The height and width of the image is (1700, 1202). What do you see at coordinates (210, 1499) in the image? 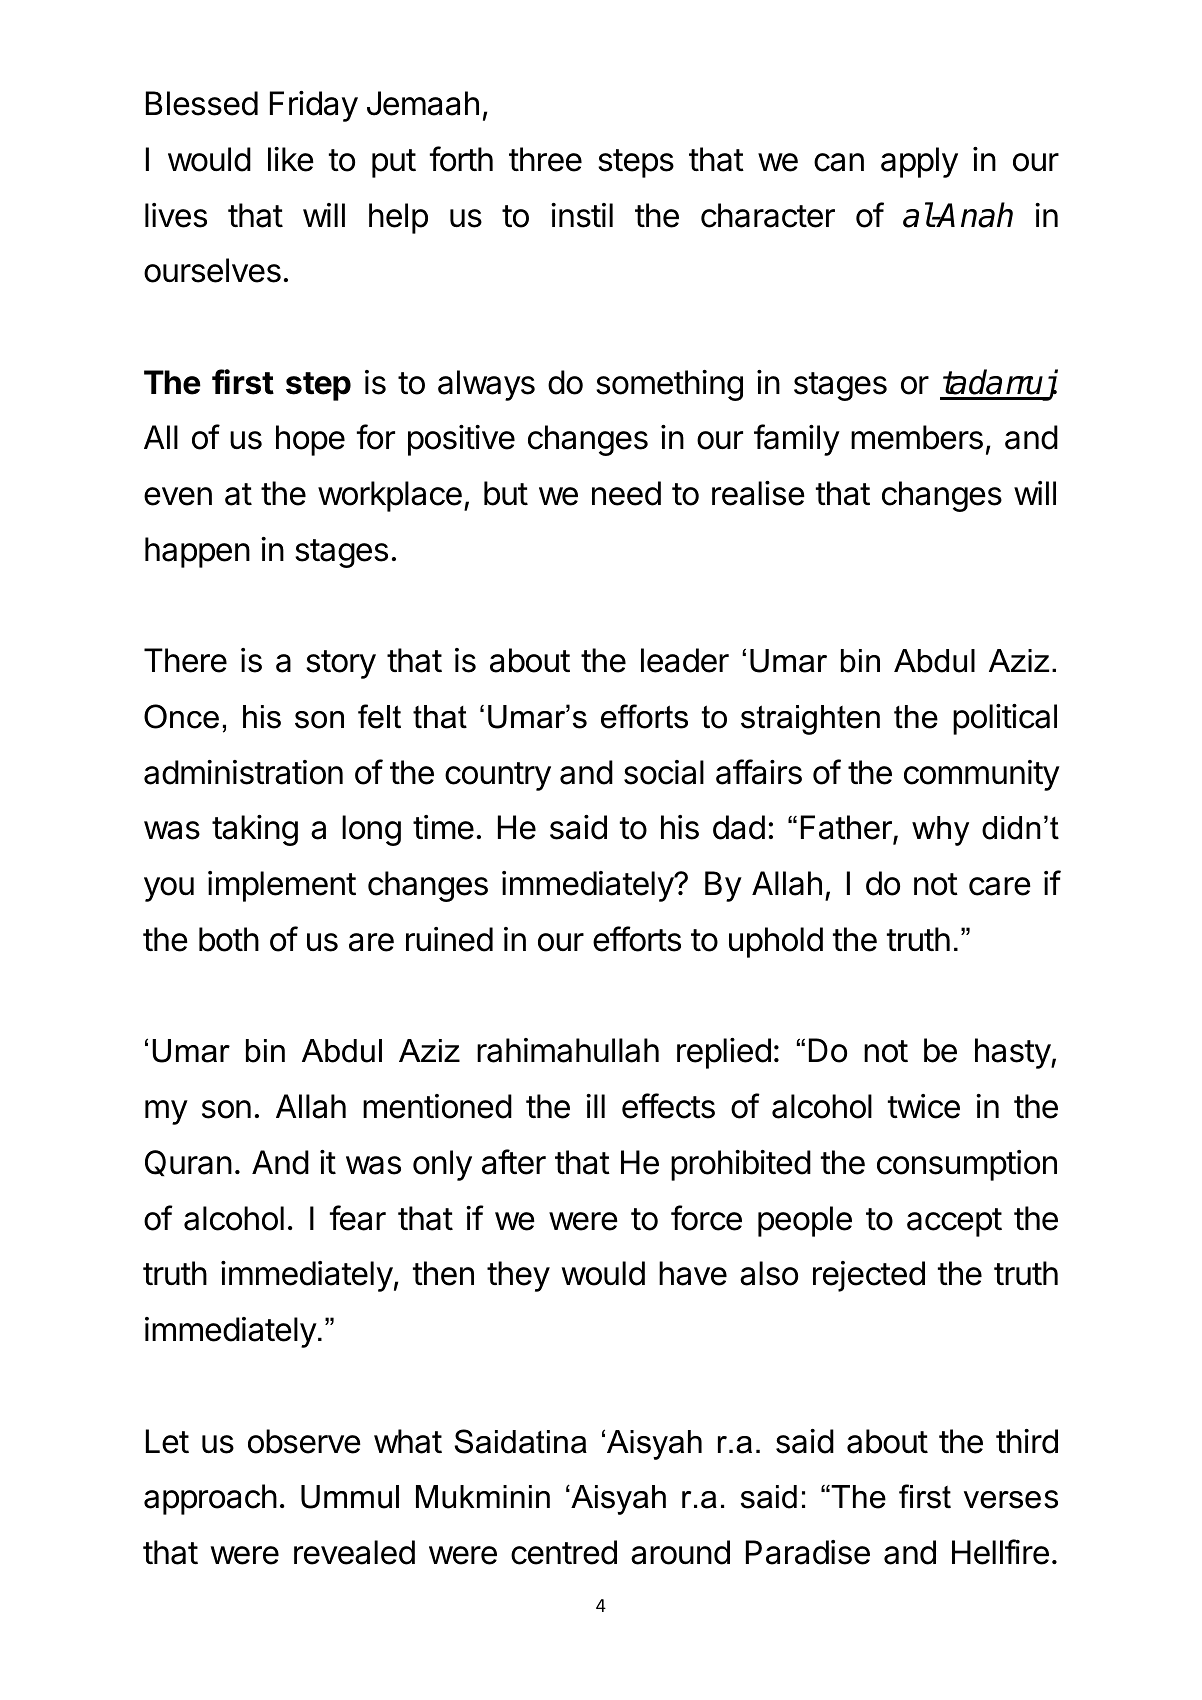
I see `approach` at bounding box center [210, 1499].
